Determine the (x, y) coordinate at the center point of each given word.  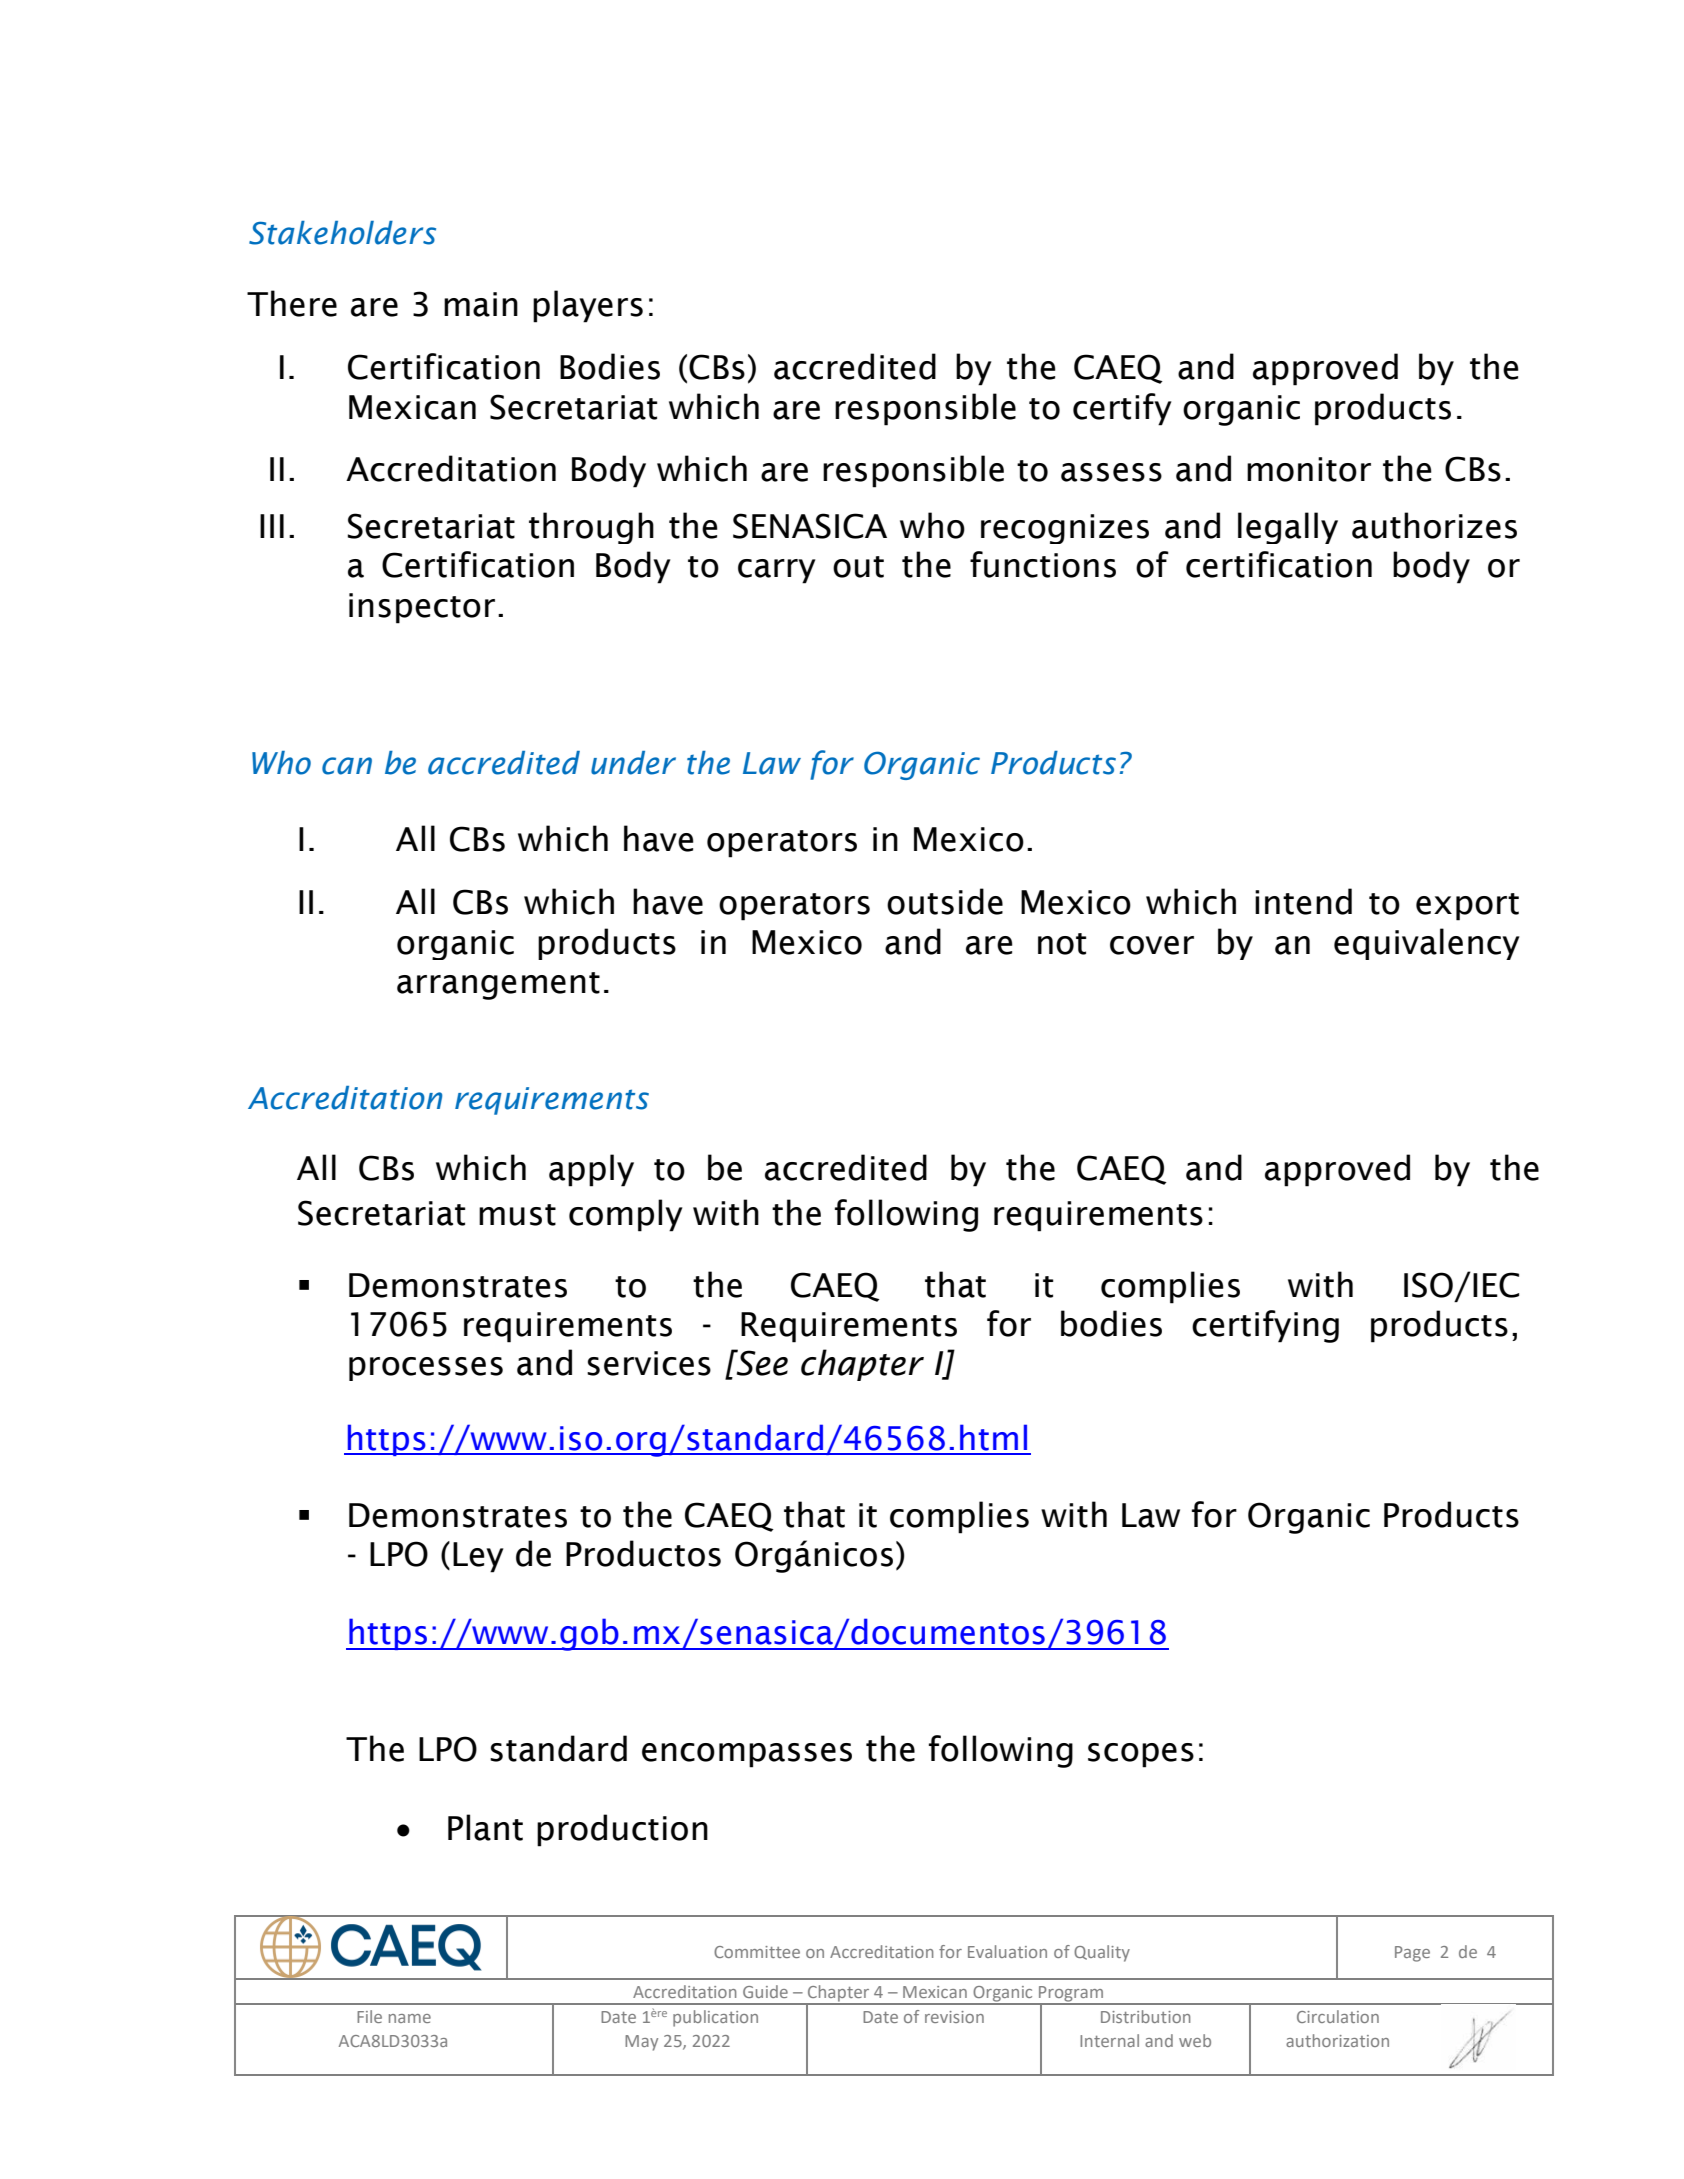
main (481, 304)
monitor (1309, 469)
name (410, 2018)
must (517, 1215)
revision (954, 2017)
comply (626, 1215)
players (588, 306)
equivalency (1427, 944)
